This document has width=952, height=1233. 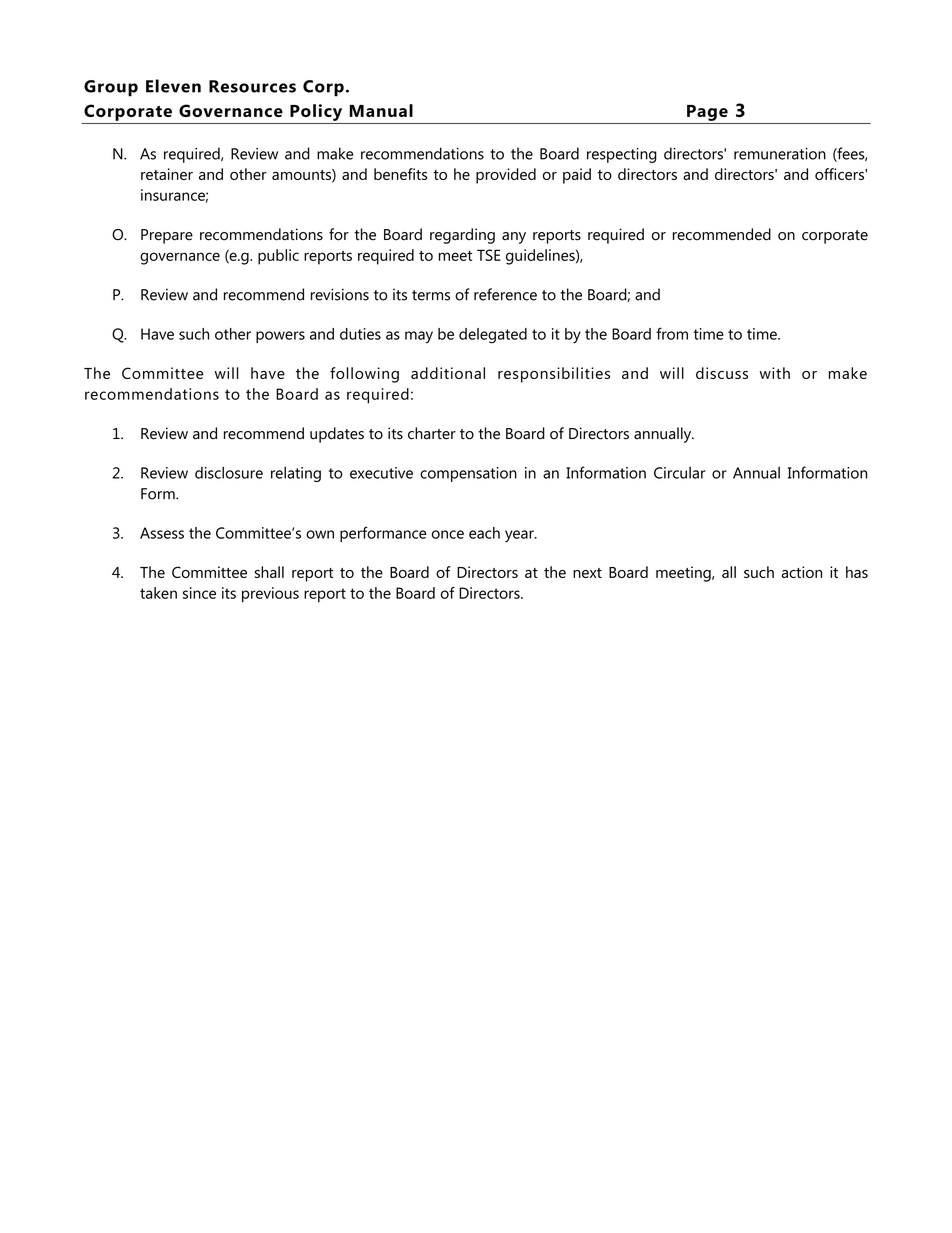 I want to click on since, so click(x=199, y=593).
